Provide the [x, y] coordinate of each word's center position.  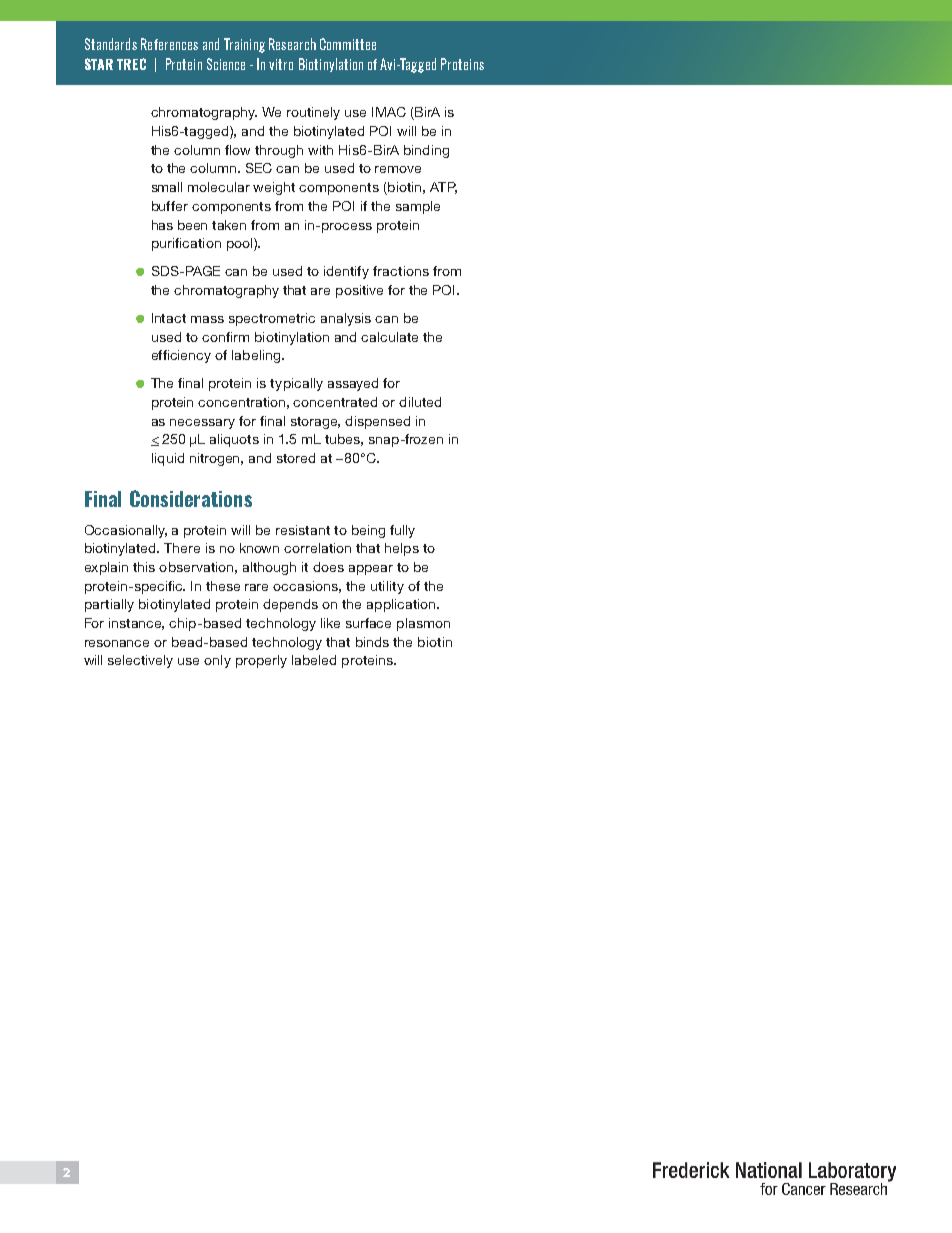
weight [274, 188]
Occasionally [126, 531]
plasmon [423, 624]
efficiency [181, 356]
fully [402, 531]
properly [261, 661]
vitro [281, 64]
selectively [140, 661]
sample [418, 207]
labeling [256, 356]
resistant [303, 530]
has [162, 225]
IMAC [389, 112]
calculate [389, 337]
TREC [131, 64]
